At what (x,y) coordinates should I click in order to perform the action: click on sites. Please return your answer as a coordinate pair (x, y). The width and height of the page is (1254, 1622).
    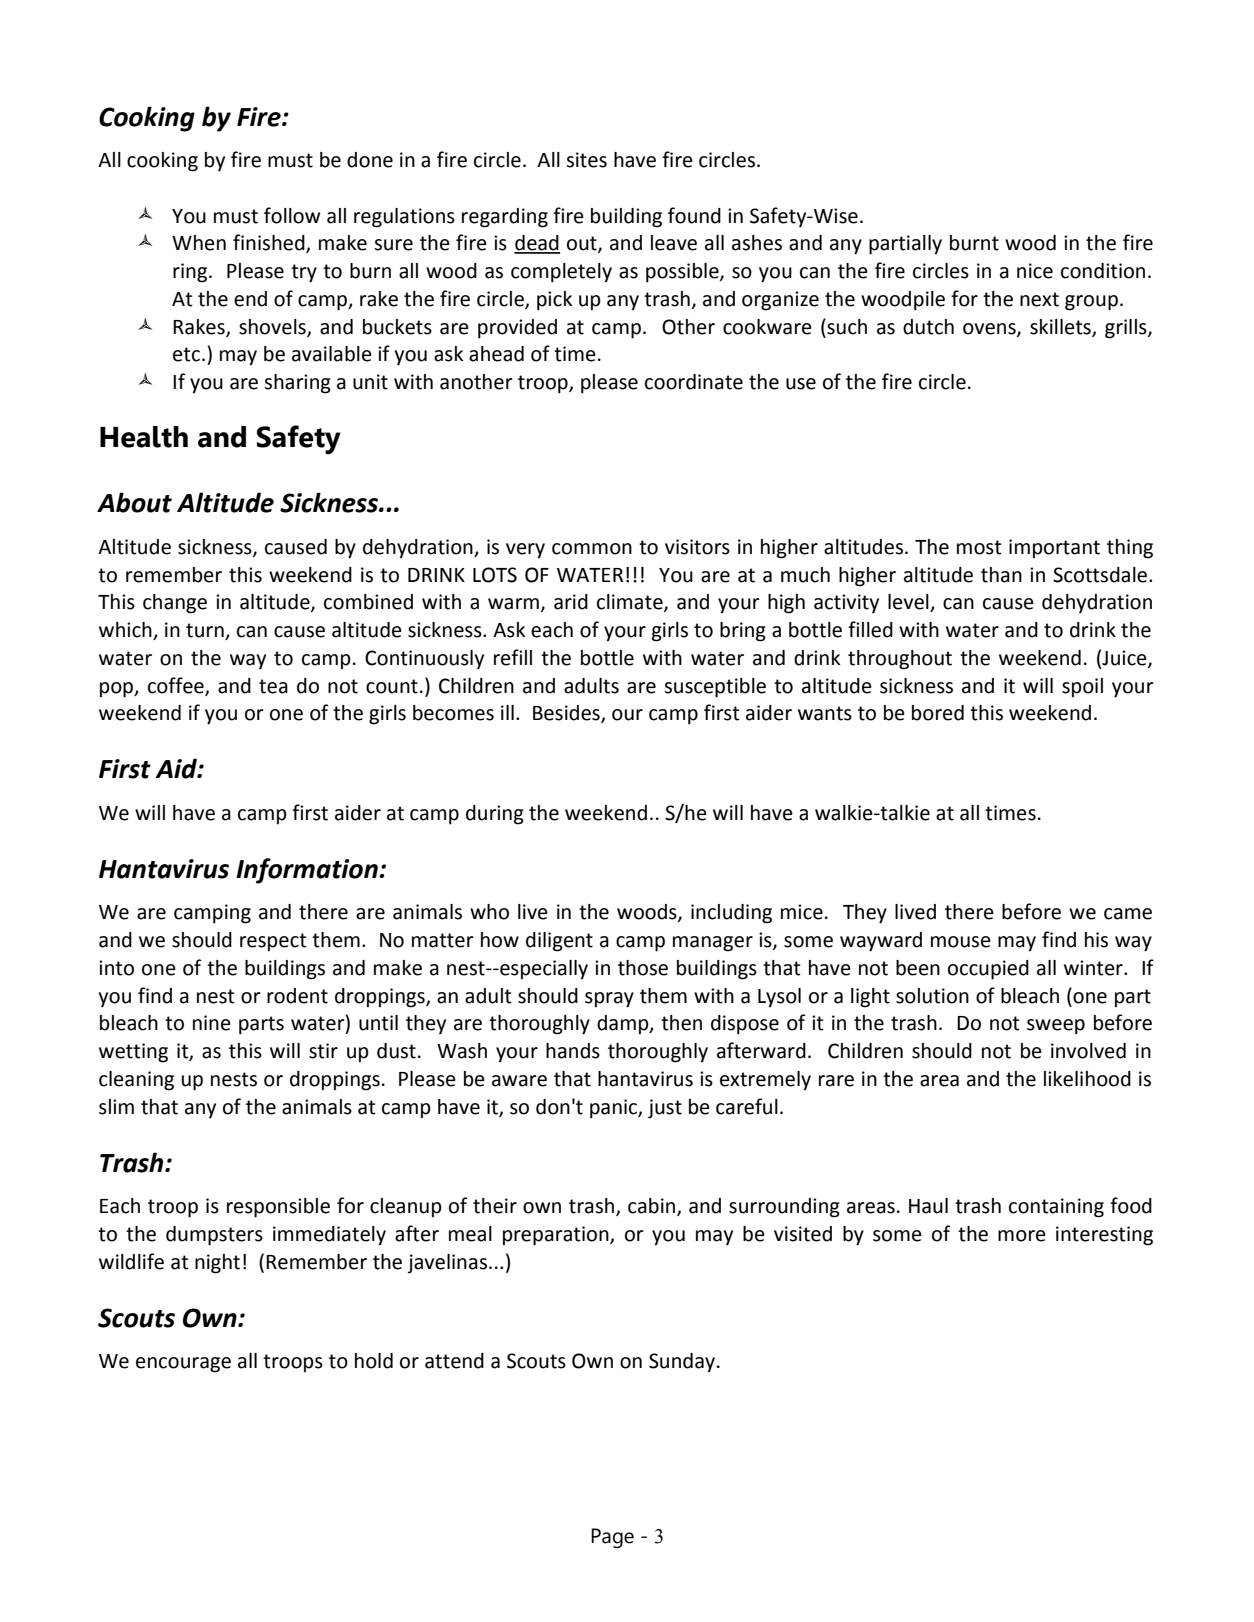
    Looking at the image, I should click on (586, 160).
